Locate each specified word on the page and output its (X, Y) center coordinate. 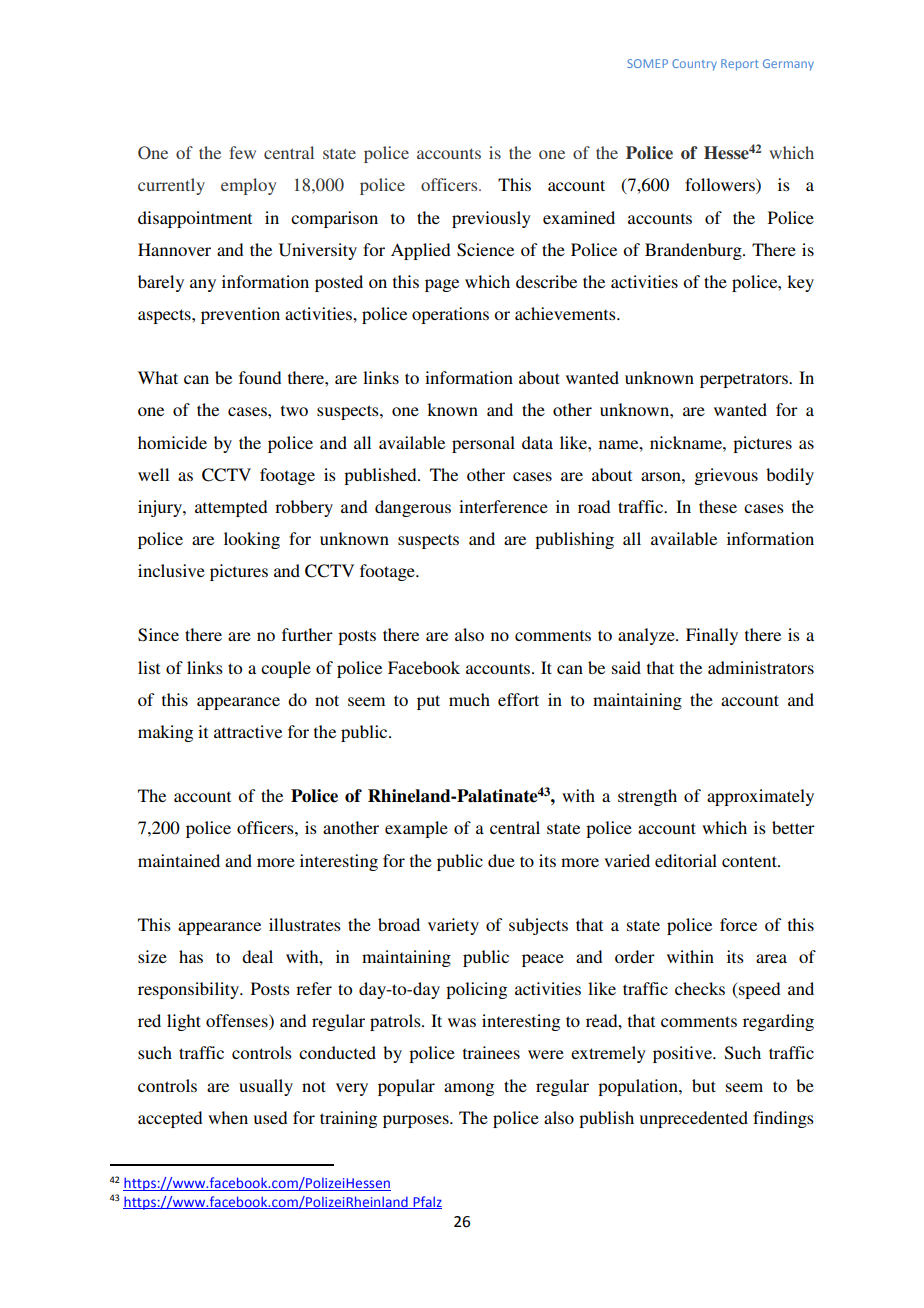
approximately (760, 797)
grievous (726, 476)
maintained (179, 860)
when (228, 1117)
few (242, 152)
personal (483, 444)
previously (491, 219)
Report (740, 65)
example (416, 829)
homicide (172, 442)
